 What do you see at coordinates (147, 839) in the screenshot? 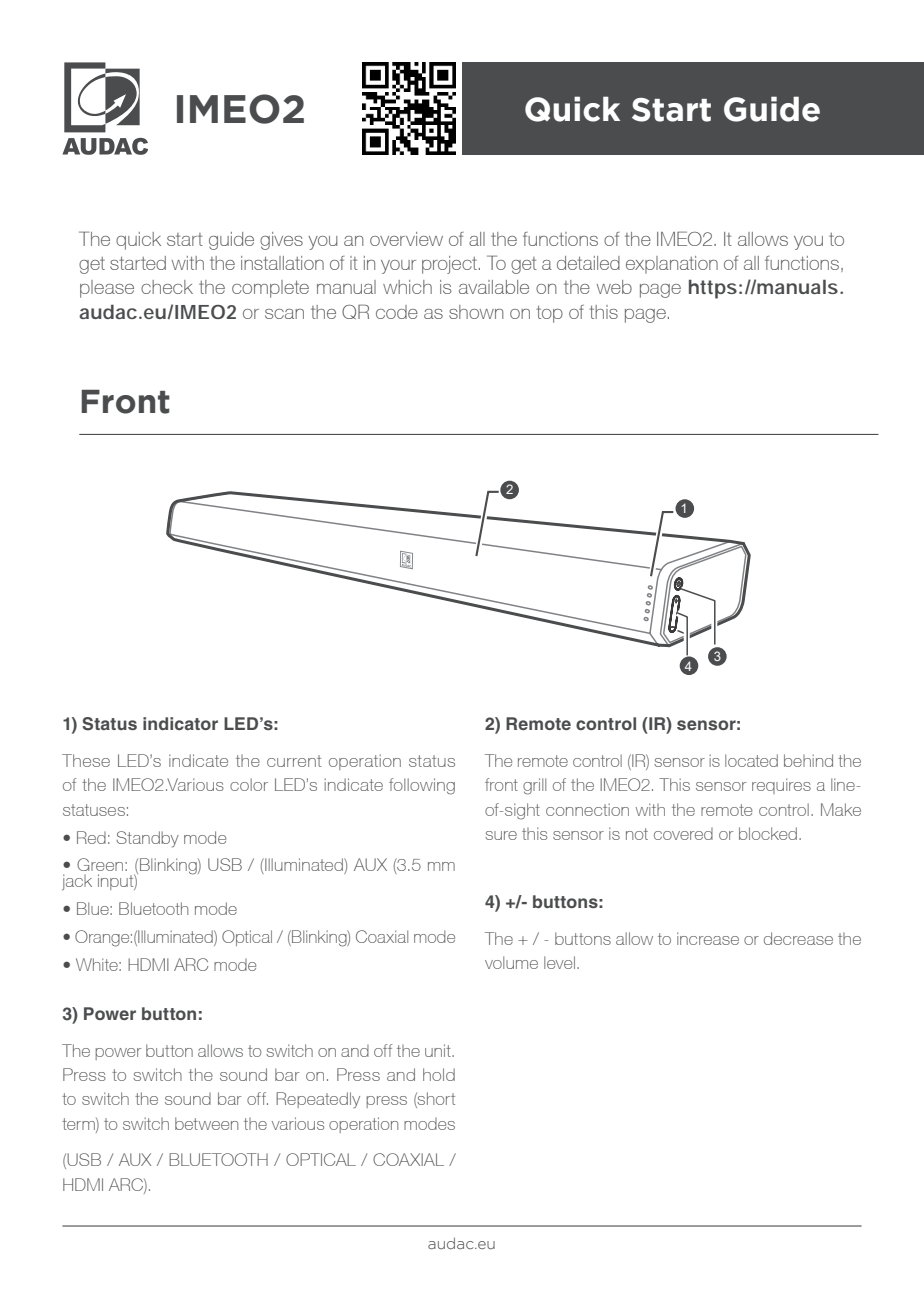
I see `Standby` at bounding box center [147, 839].
